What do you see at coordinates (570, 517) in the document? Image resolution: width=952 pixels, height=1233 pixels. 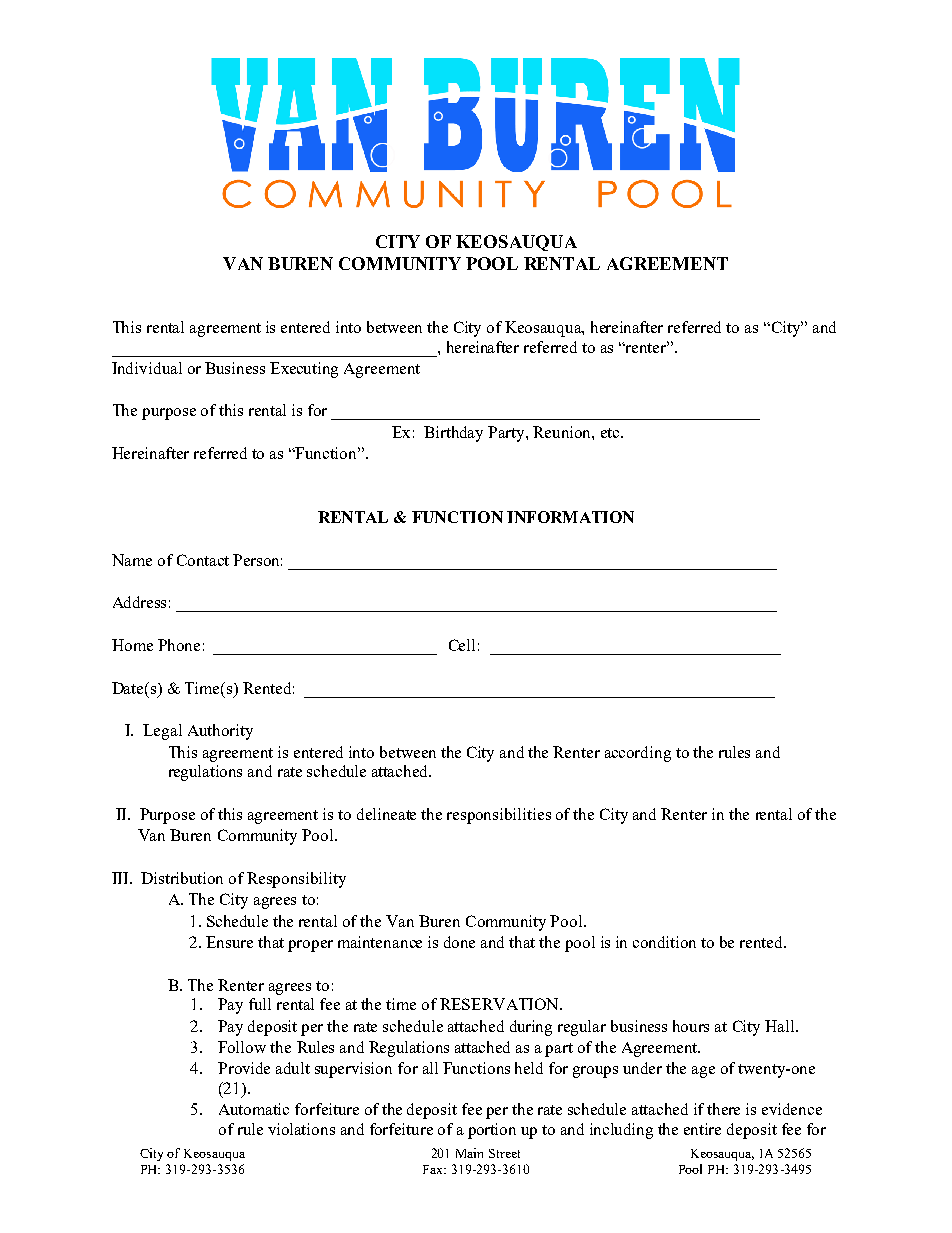 I see `INFORMATION` at bounding box center [570, 517].
